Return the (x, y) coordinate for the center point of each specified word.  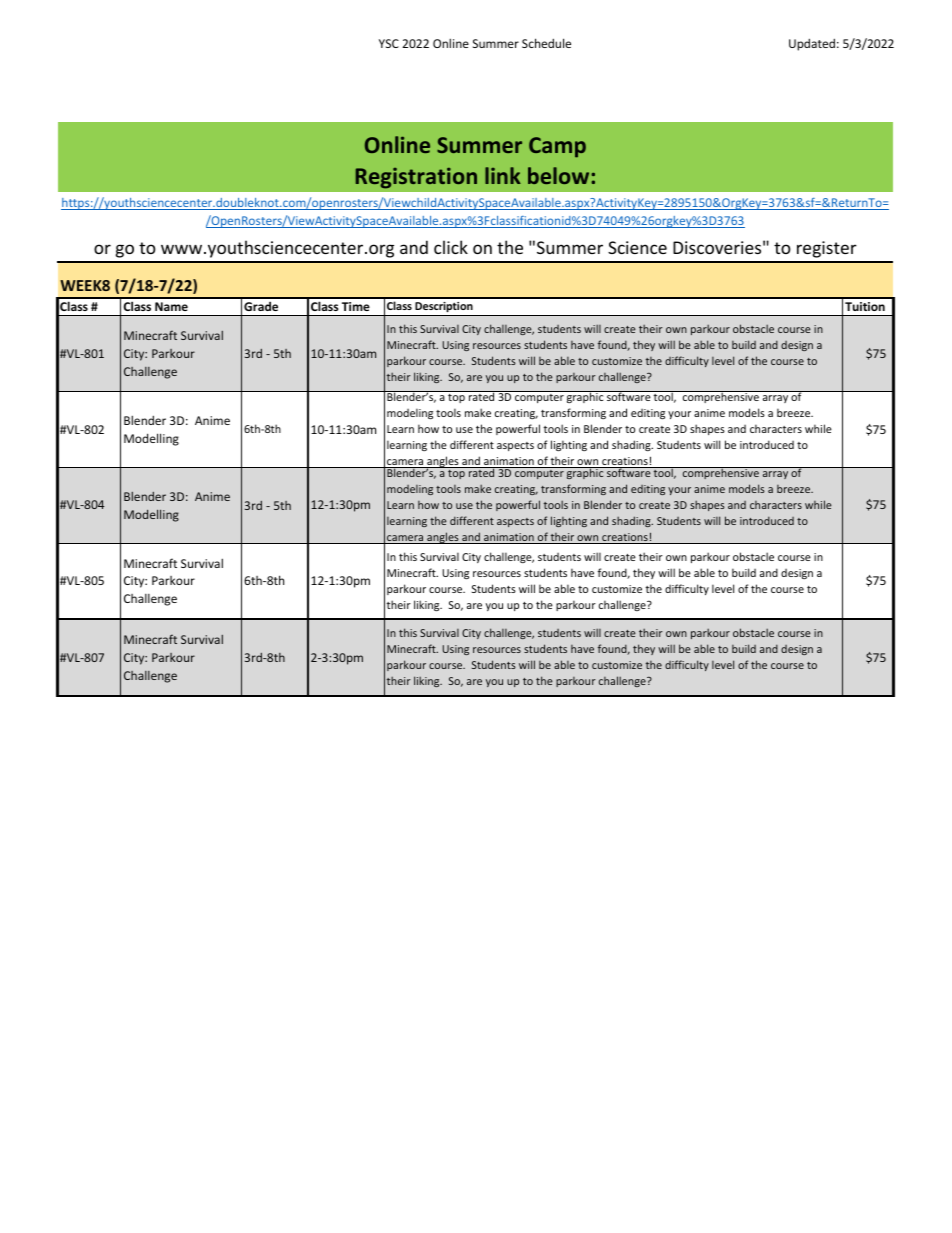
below (558, 175)
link (503, 175)
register (827, 249)
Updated (812, 44)
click (451, 247)
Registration (416, 178)
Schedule (546, 43)
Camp (557, 147)
